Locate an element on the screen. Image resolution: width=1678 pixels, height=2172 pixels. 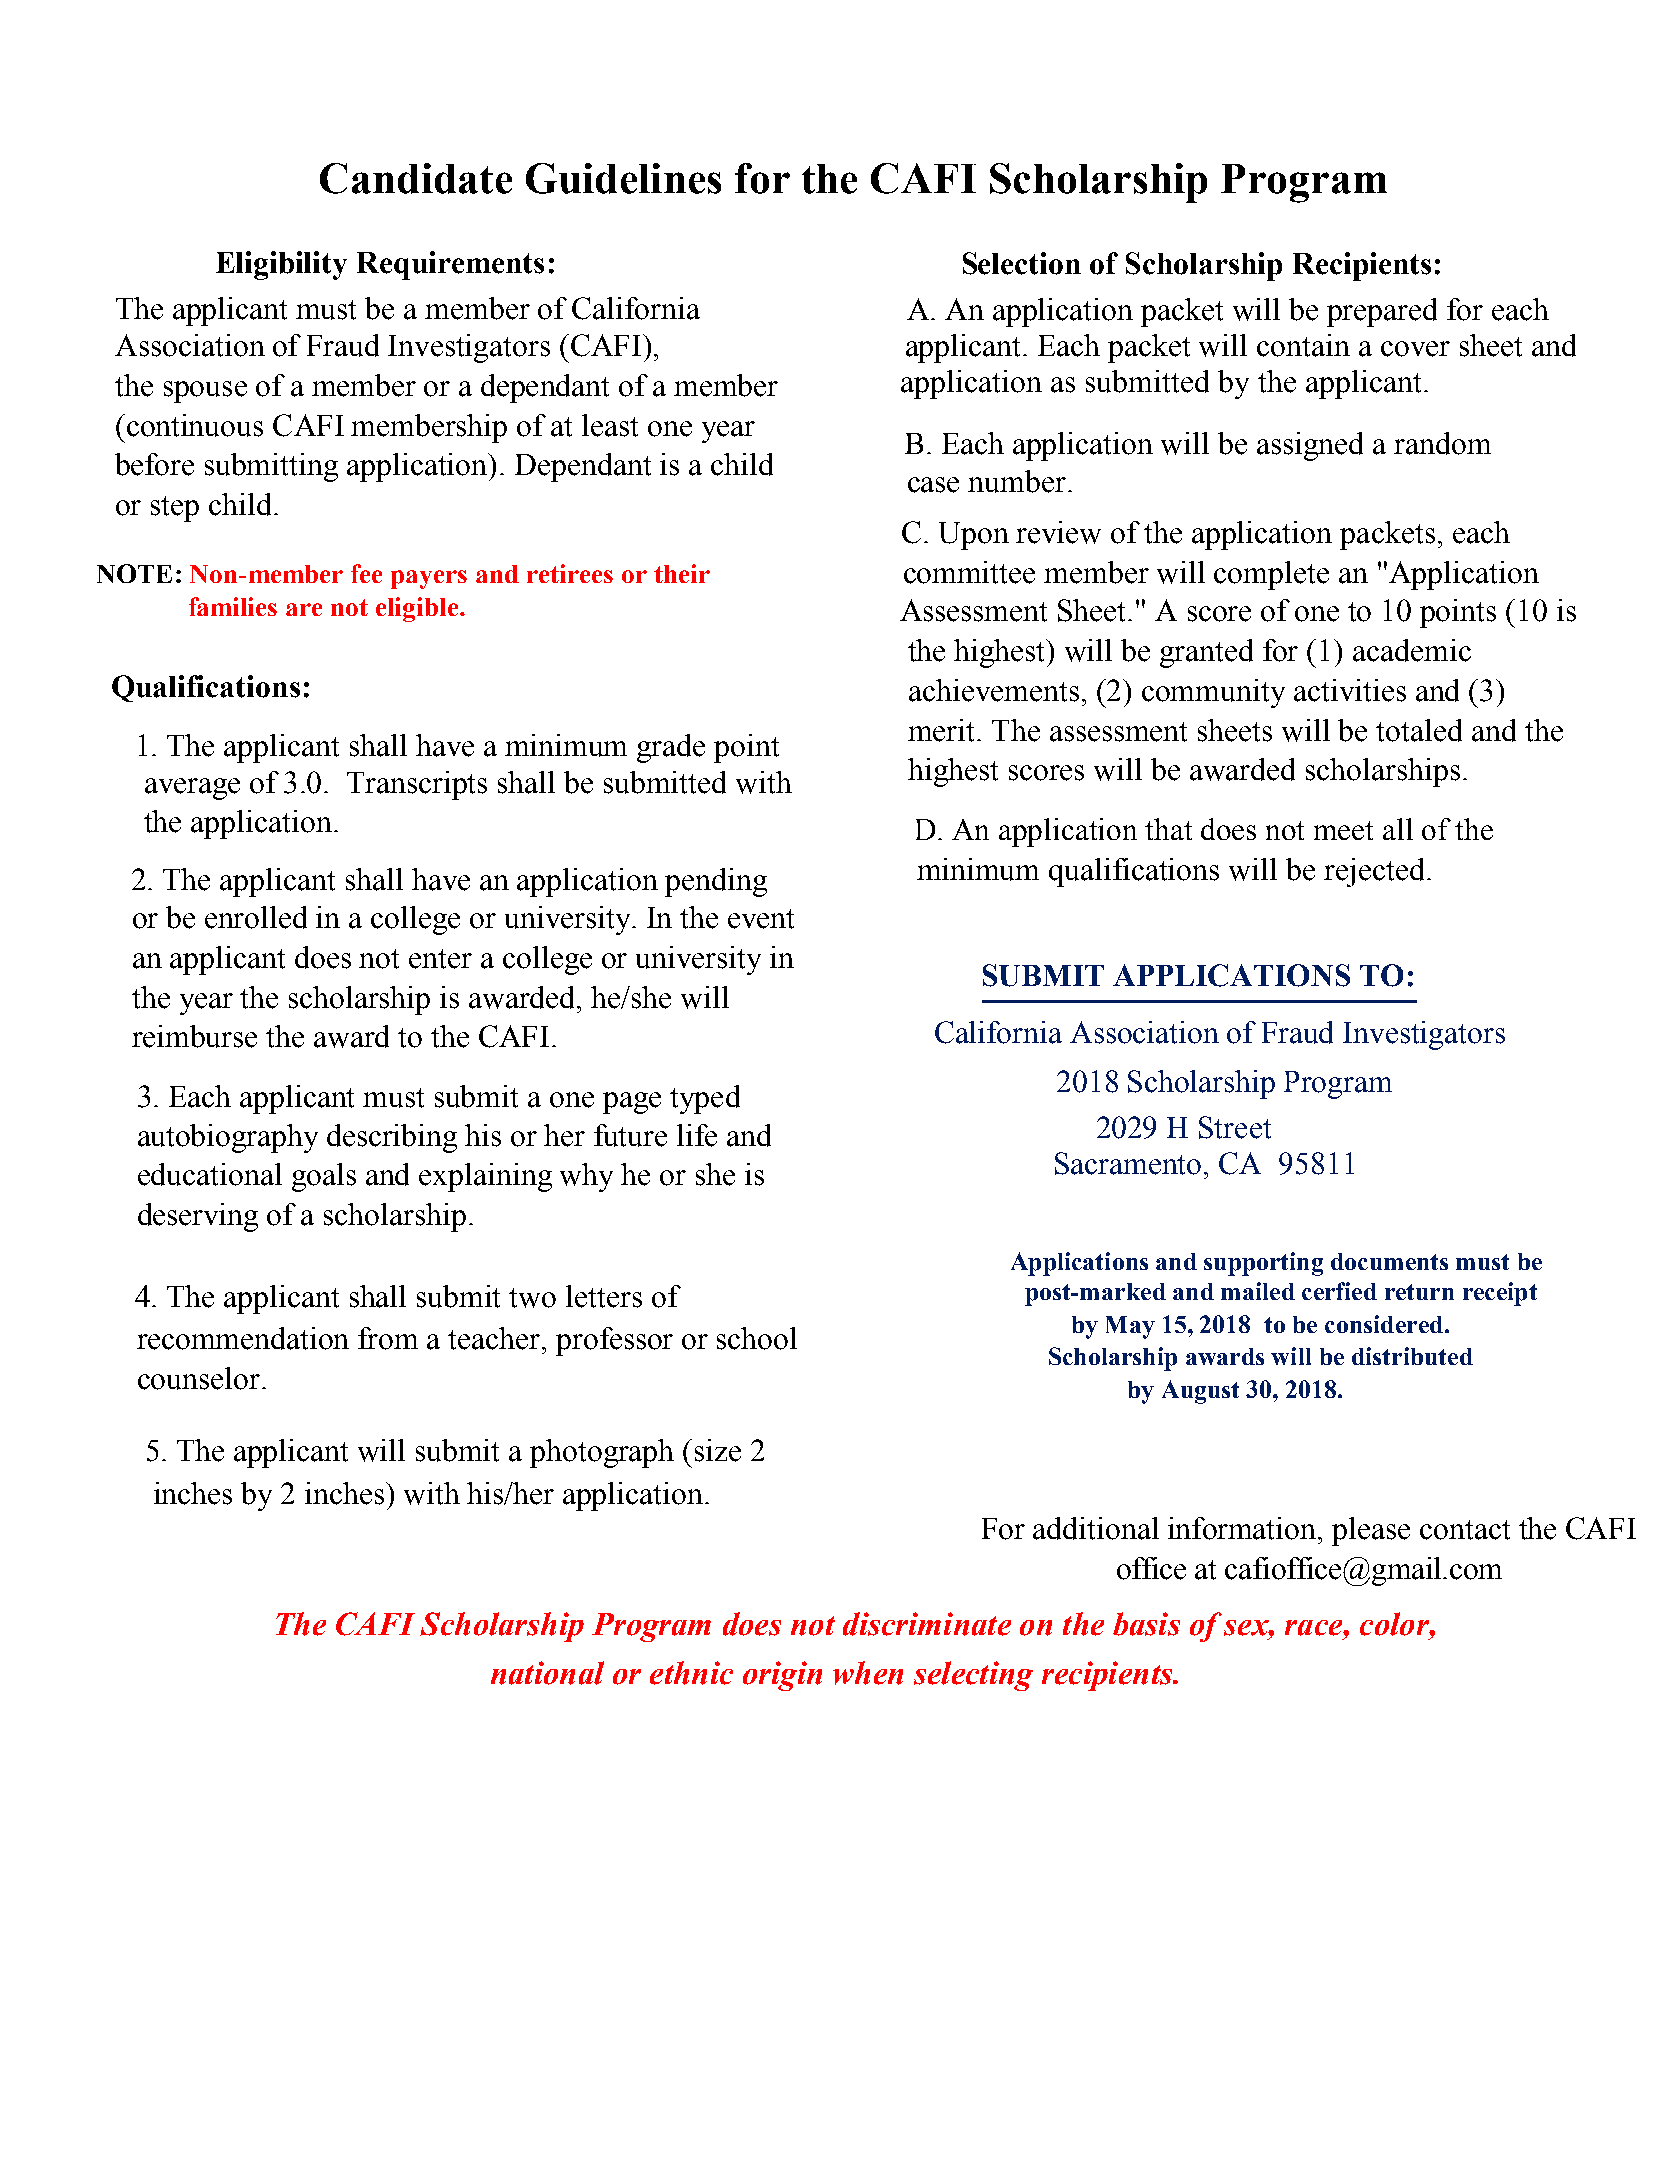
prepared is located at coordinates (1382, 312).
